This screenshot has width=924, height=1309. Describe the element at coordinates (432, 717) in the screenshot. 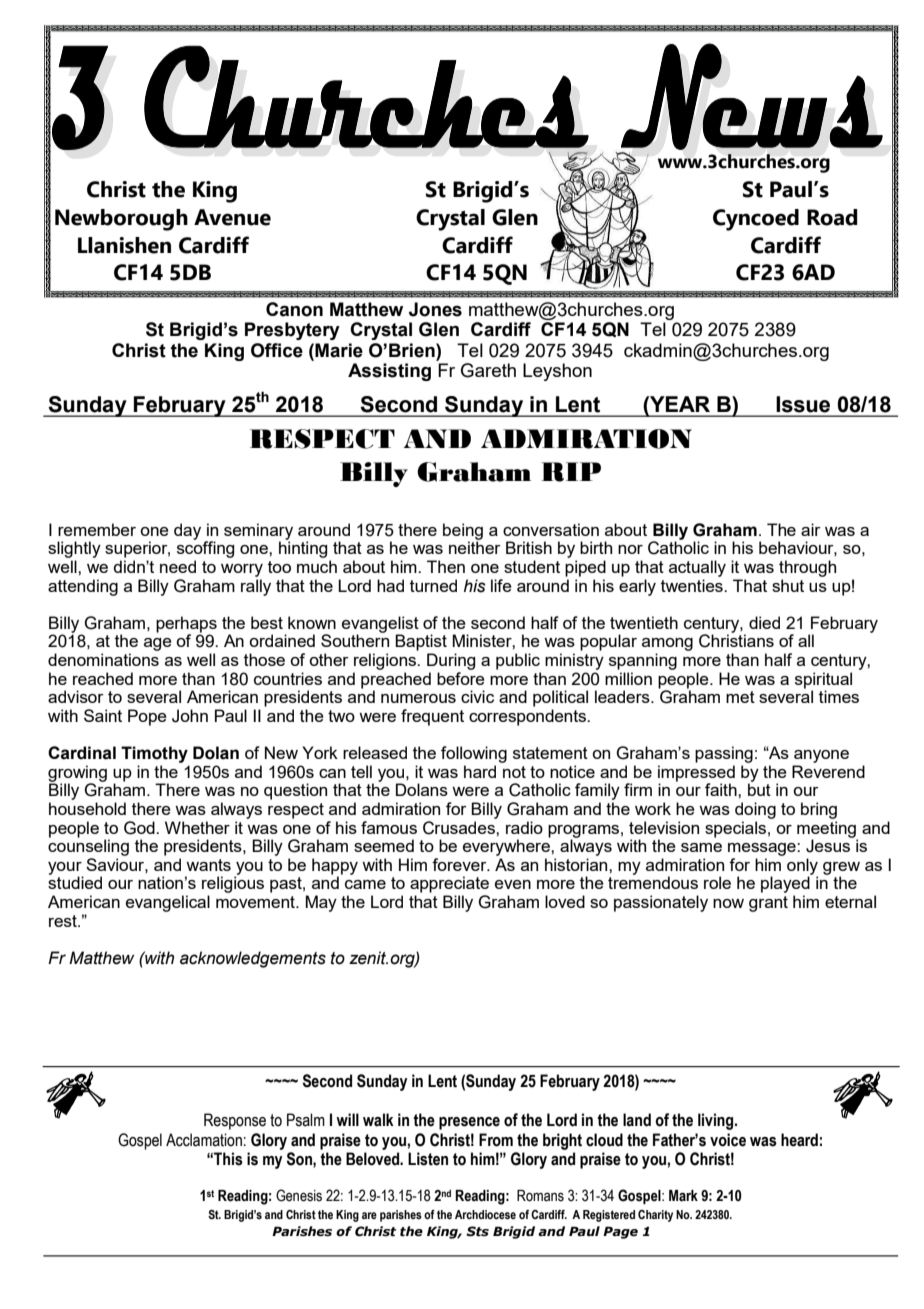

I see `frequent` at that location.
